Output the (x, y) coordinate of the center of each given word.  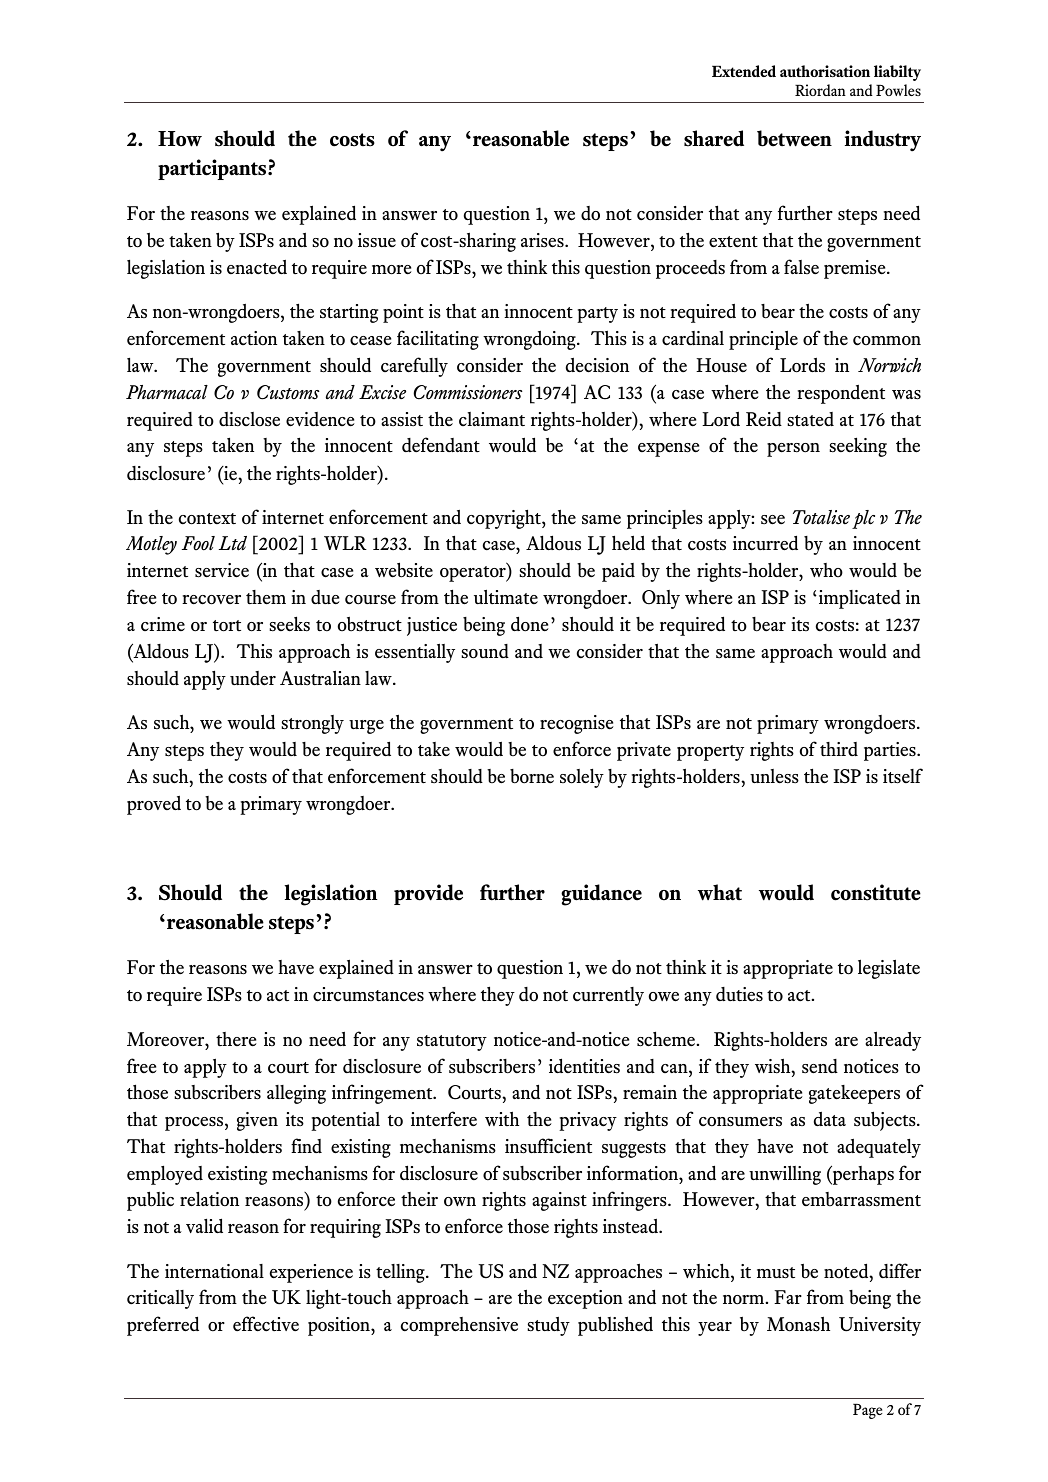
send (820, 1066)
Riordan (820, 90)
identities (584, 1066)
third (839, 749)
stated (811, 419)
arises (543, 240)
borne (532, 776)
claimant (492, 419)
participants (213, 169)
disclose (249, 419)
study (549, 1326)
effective (266, 1324)
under (253, 678)
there (236, 1039)
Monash (798, 1324)
